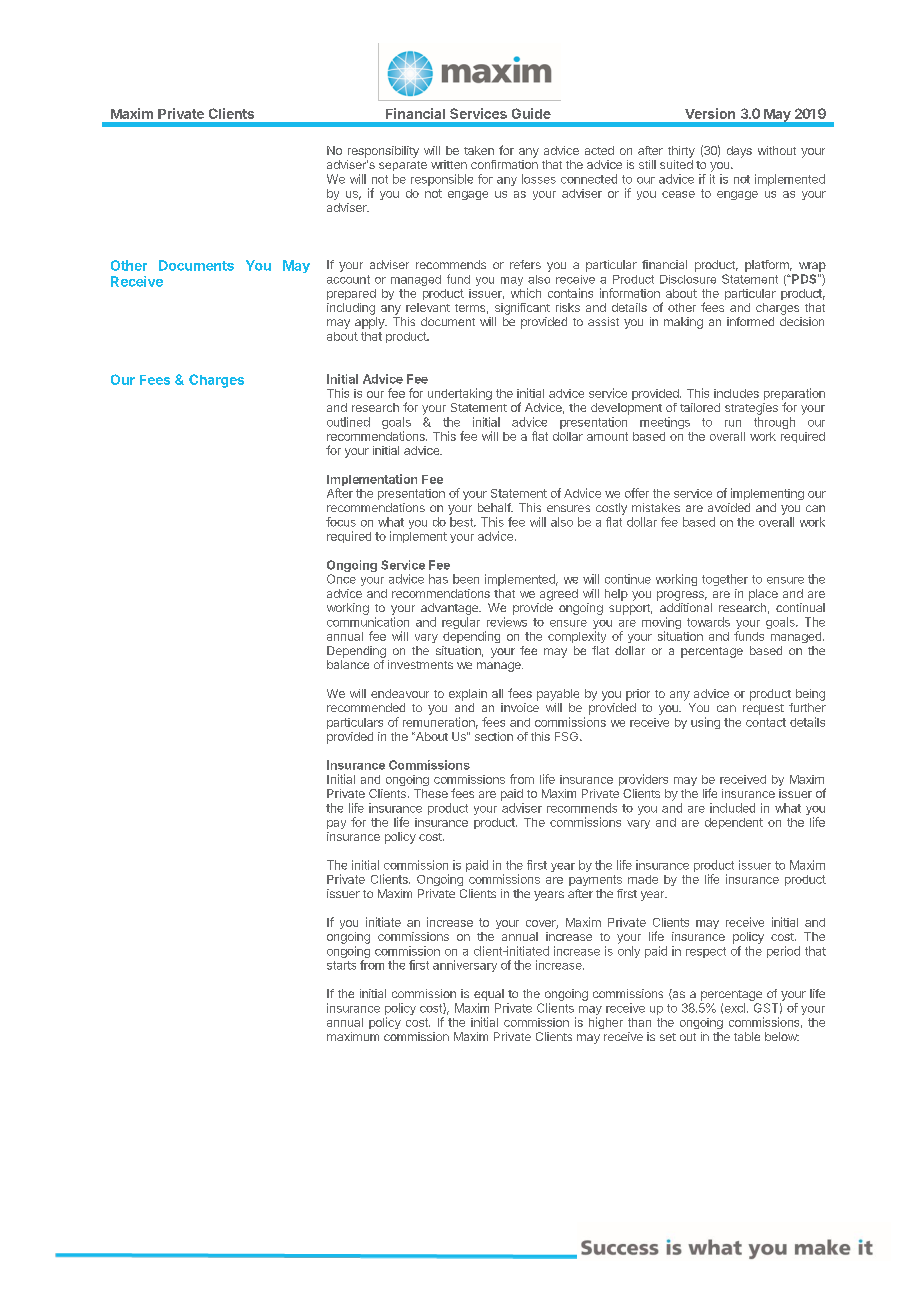 The image size is (924, 1308). Describe the element at coordinates (607, 436) in the screenshot. I see `amount` at that location.
